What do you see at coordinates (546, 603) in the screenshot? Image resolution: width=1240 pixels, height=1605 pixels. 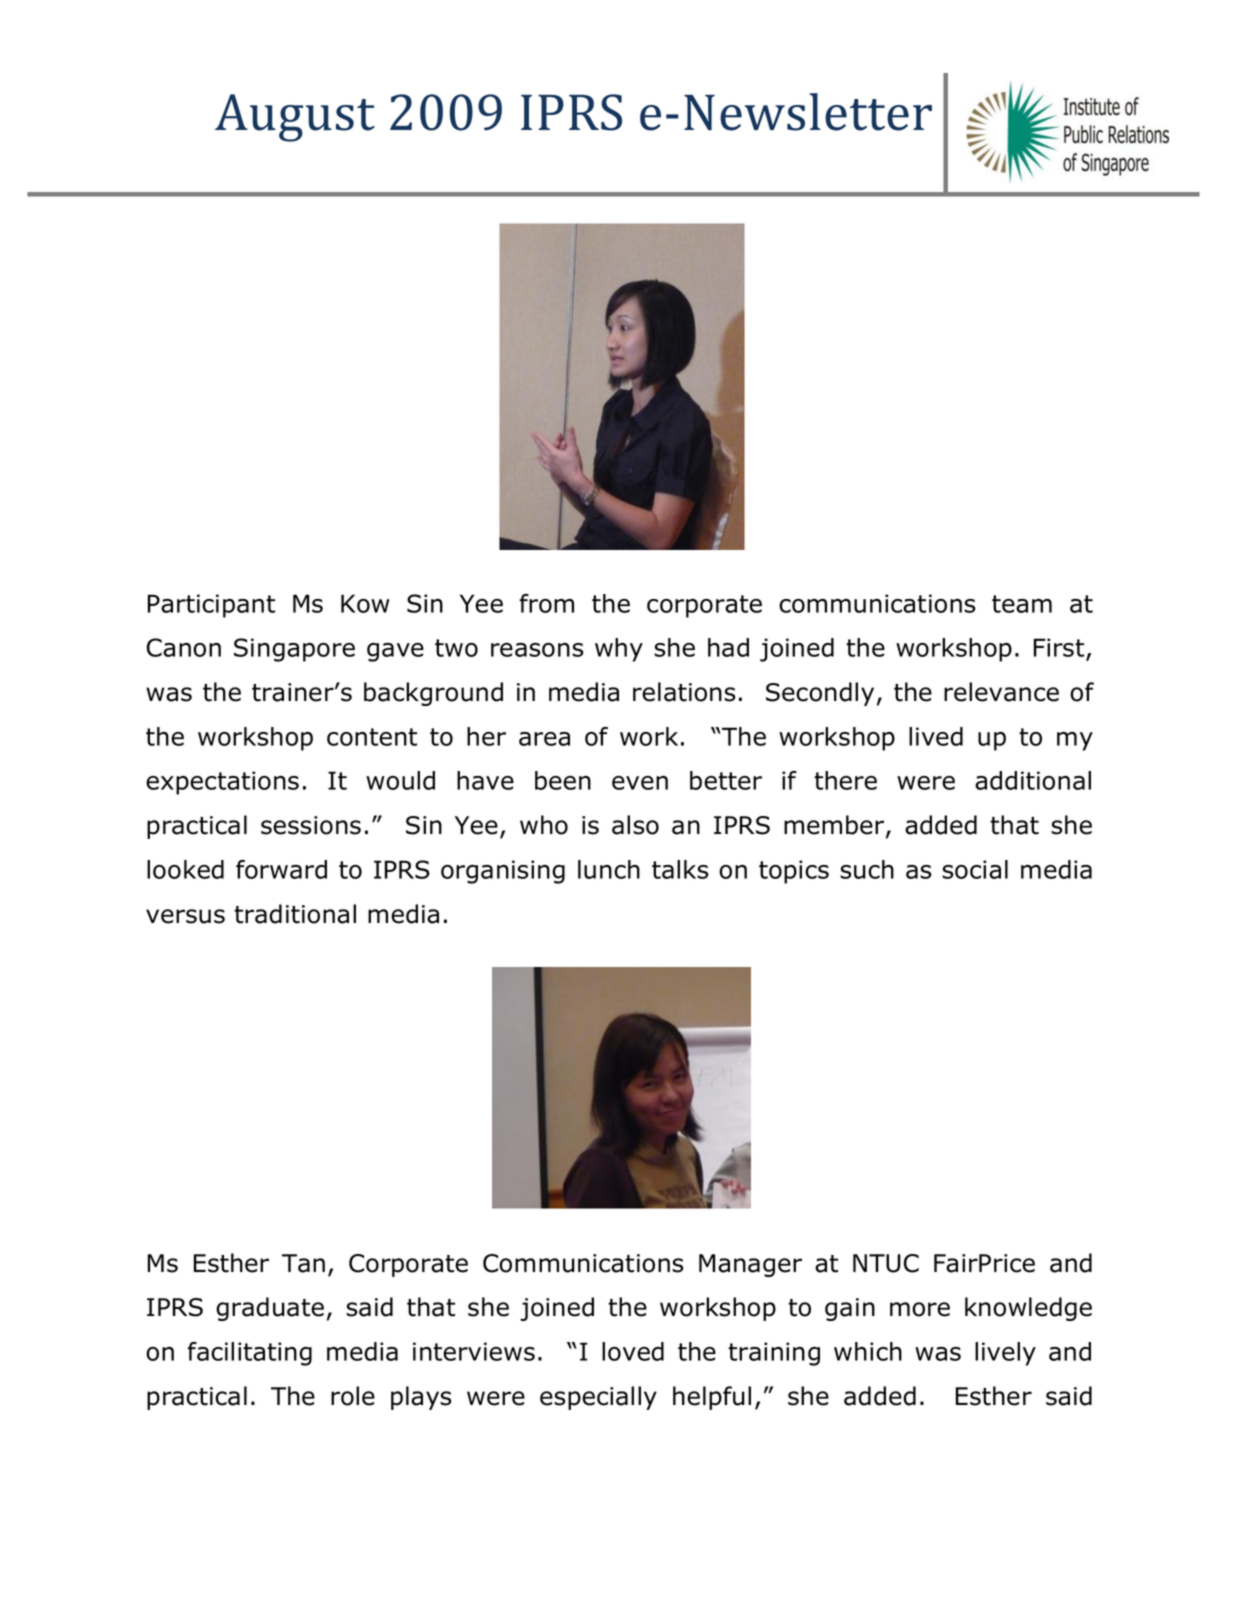 I see `from` at bounding box center [546, 603].
